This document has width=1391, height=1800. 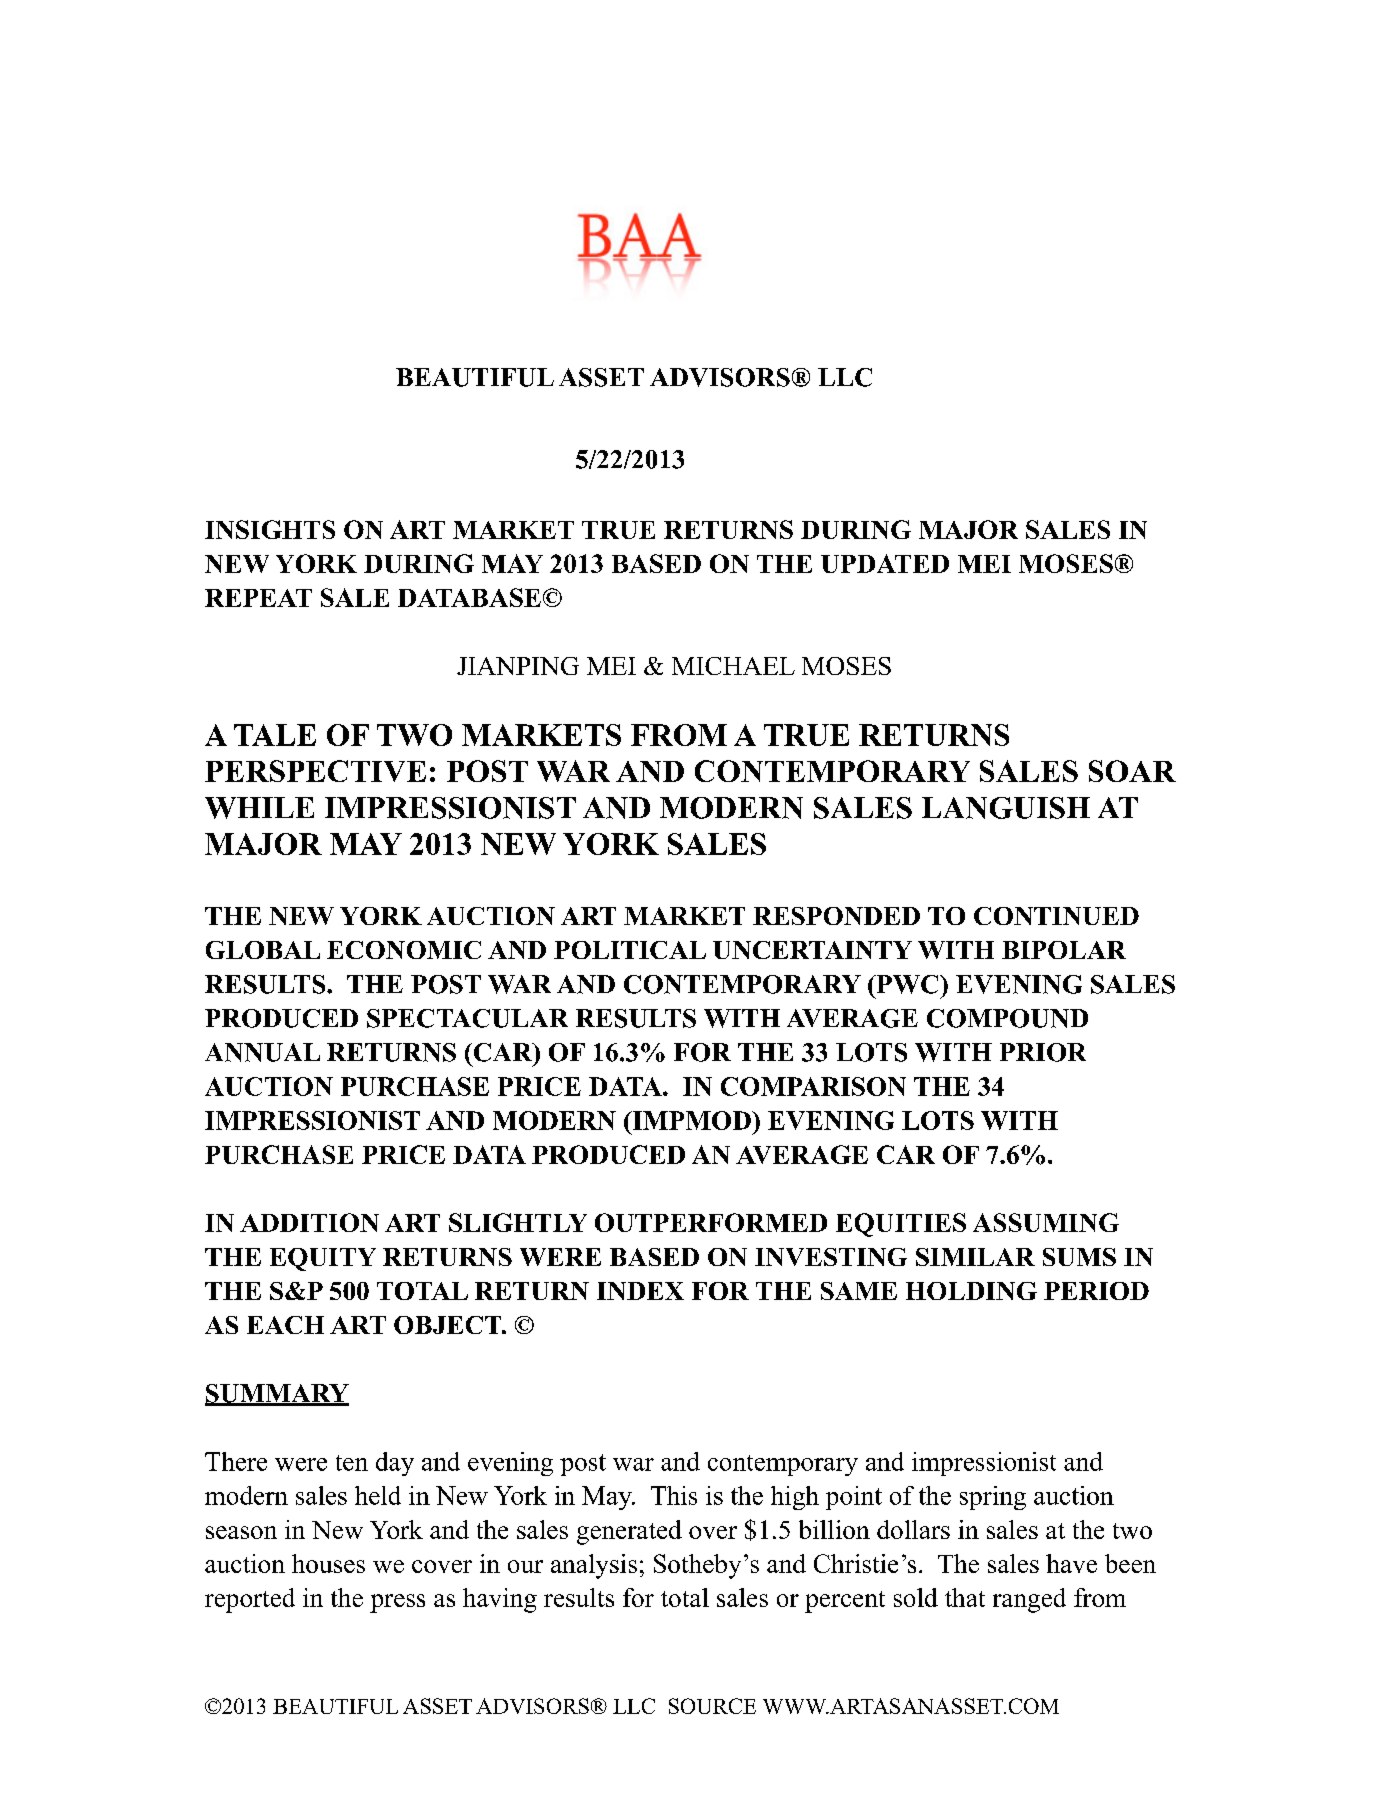 I want to click on CONTINUED, so click(x=1056, y=916).
